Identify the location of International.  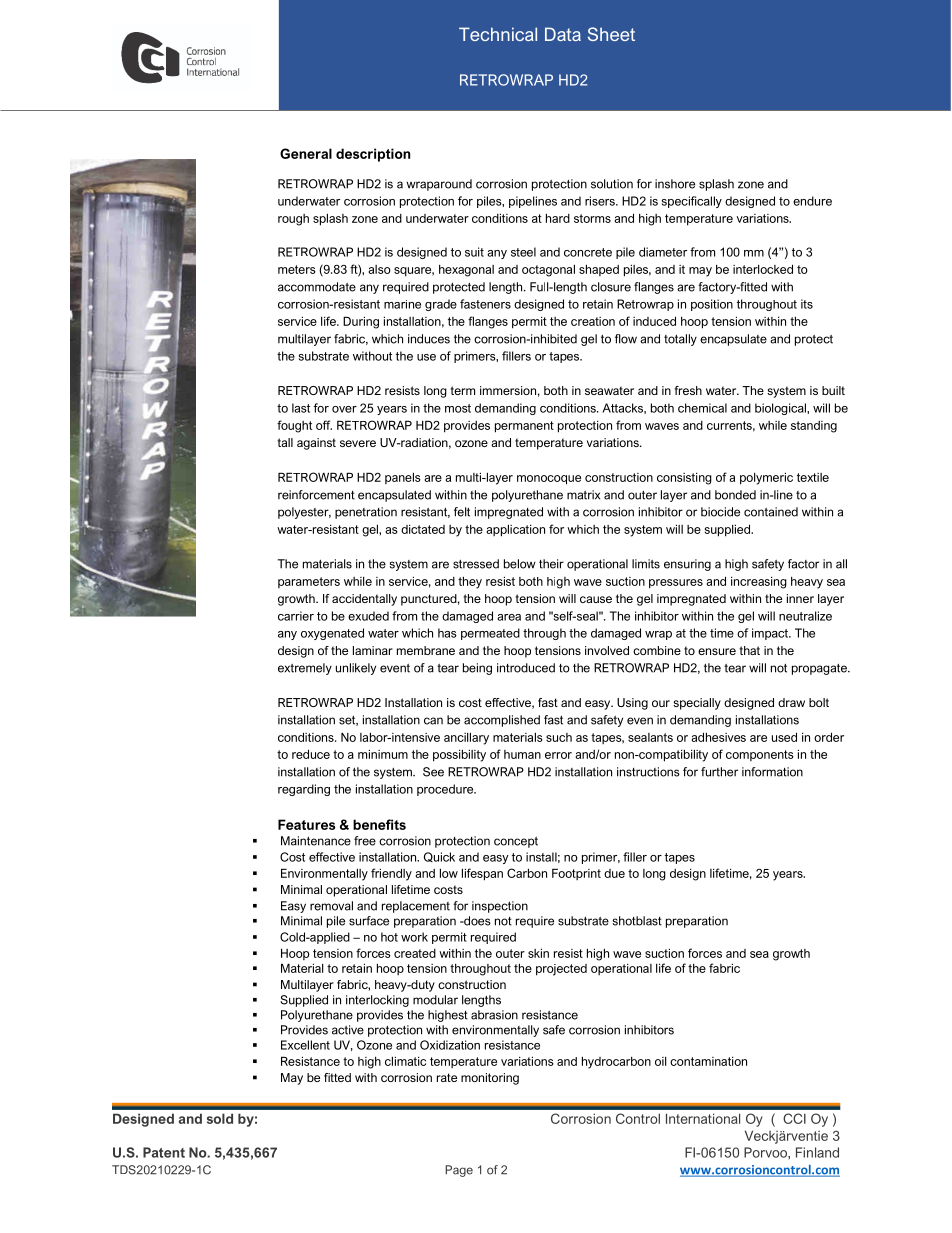
(703, 1118).
